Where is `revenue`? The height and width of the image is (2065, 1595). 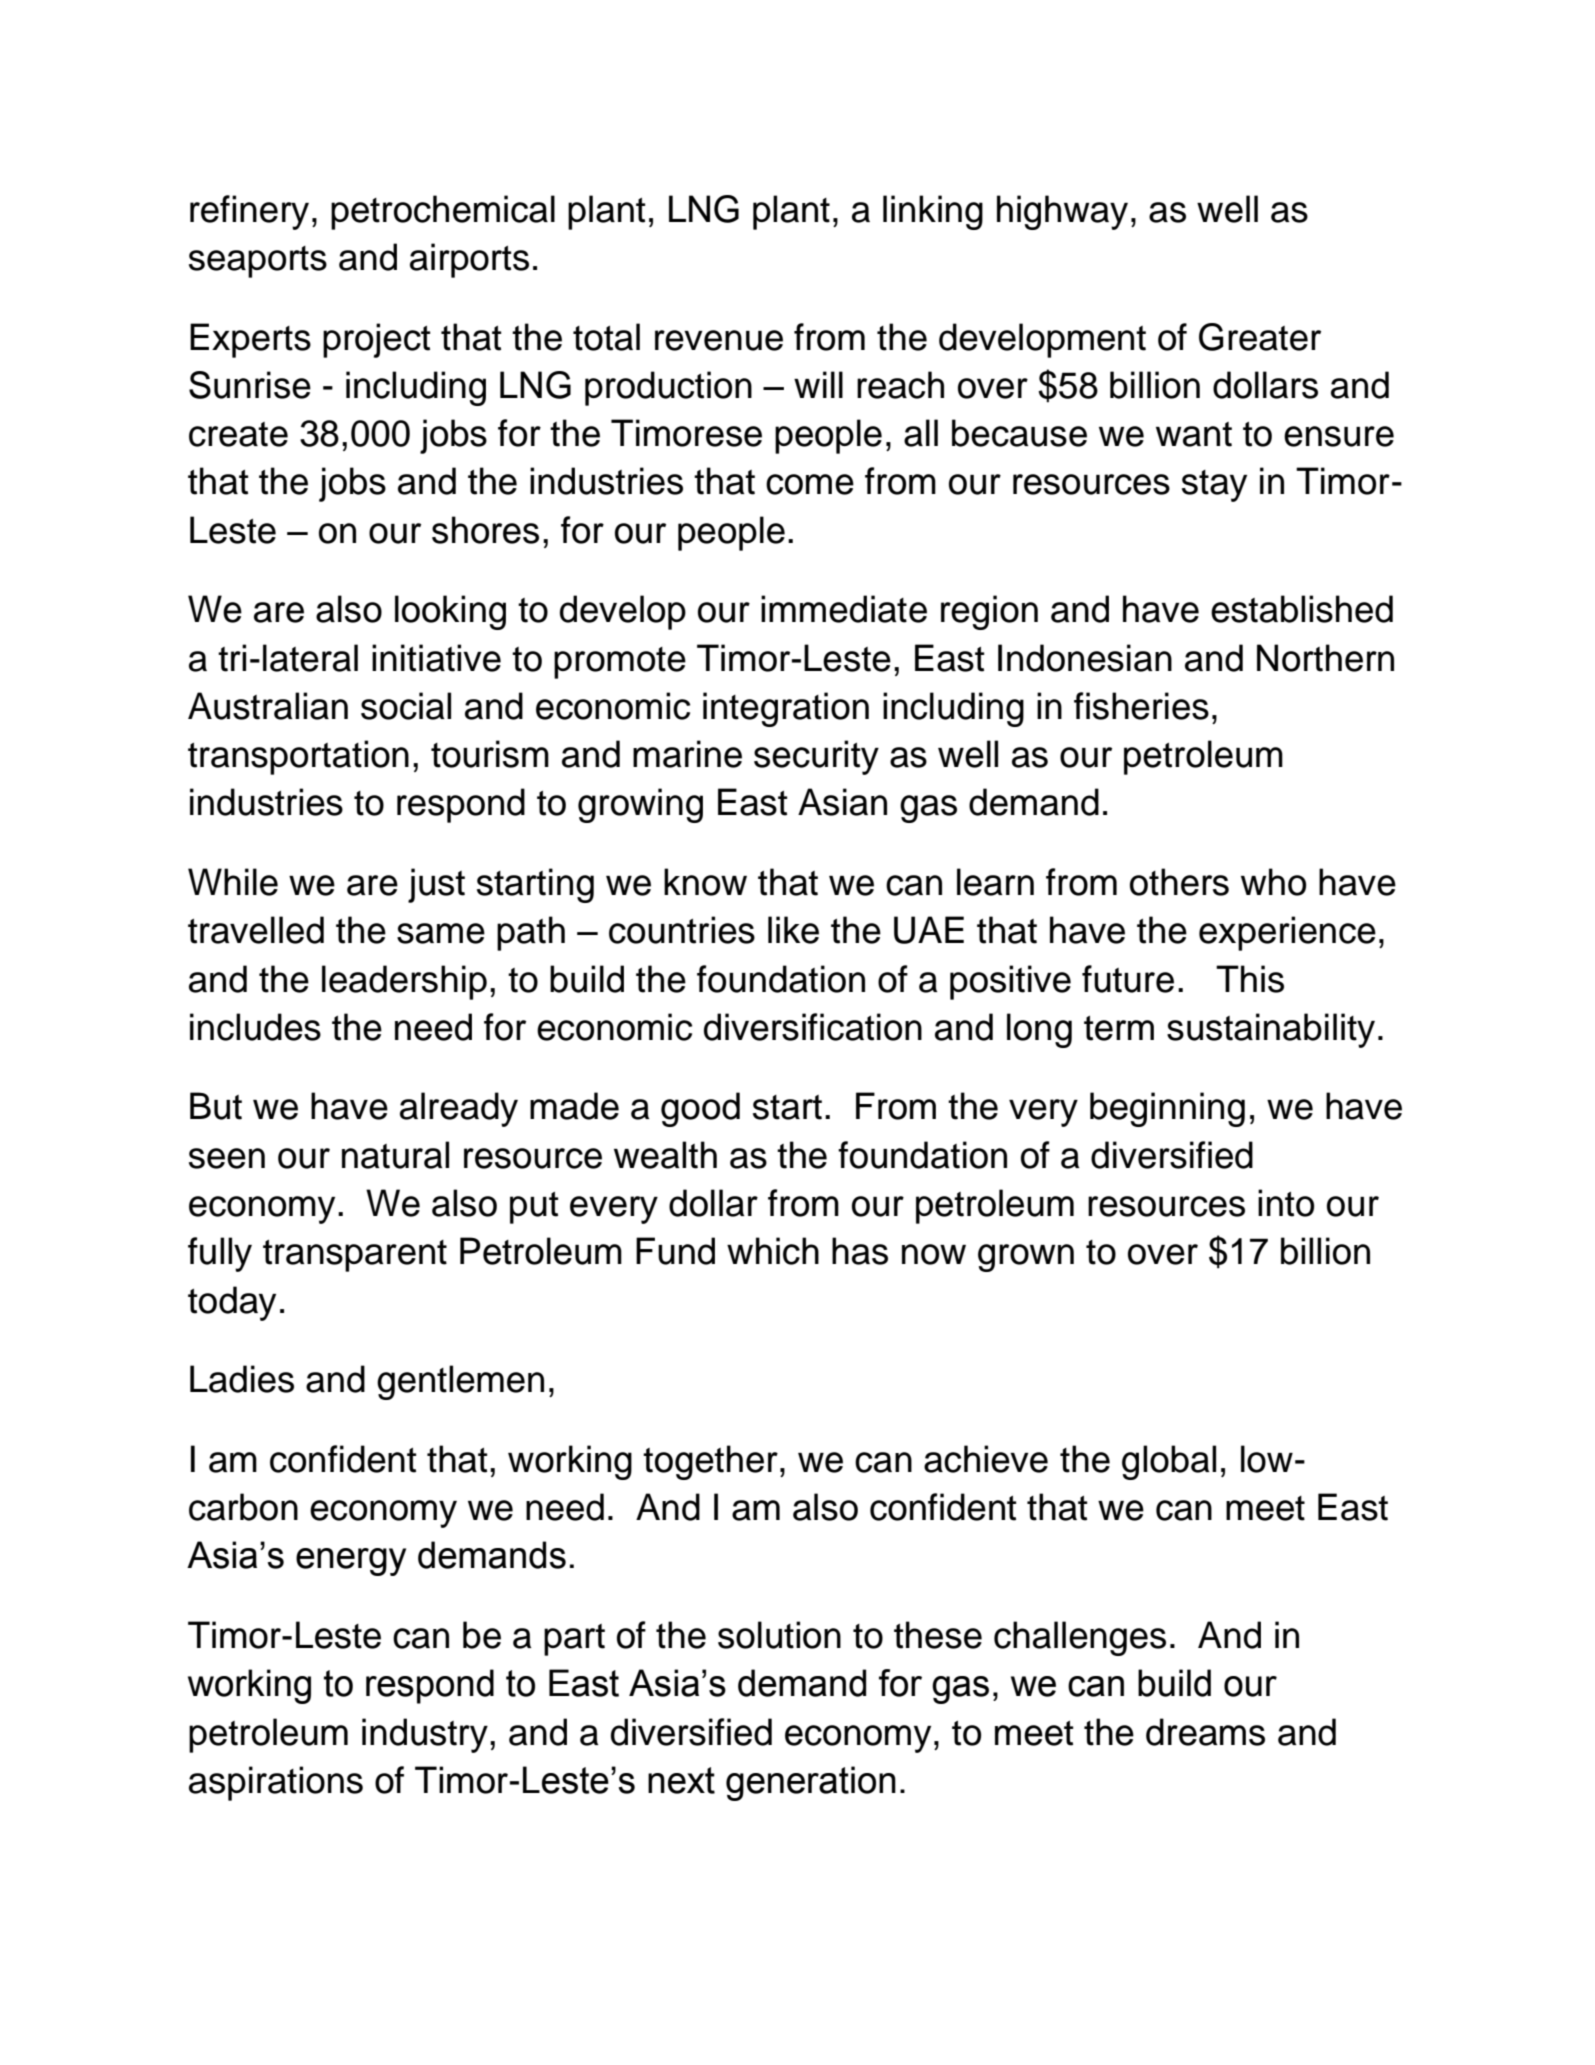 revenue is located at coordinates (719, 340).
